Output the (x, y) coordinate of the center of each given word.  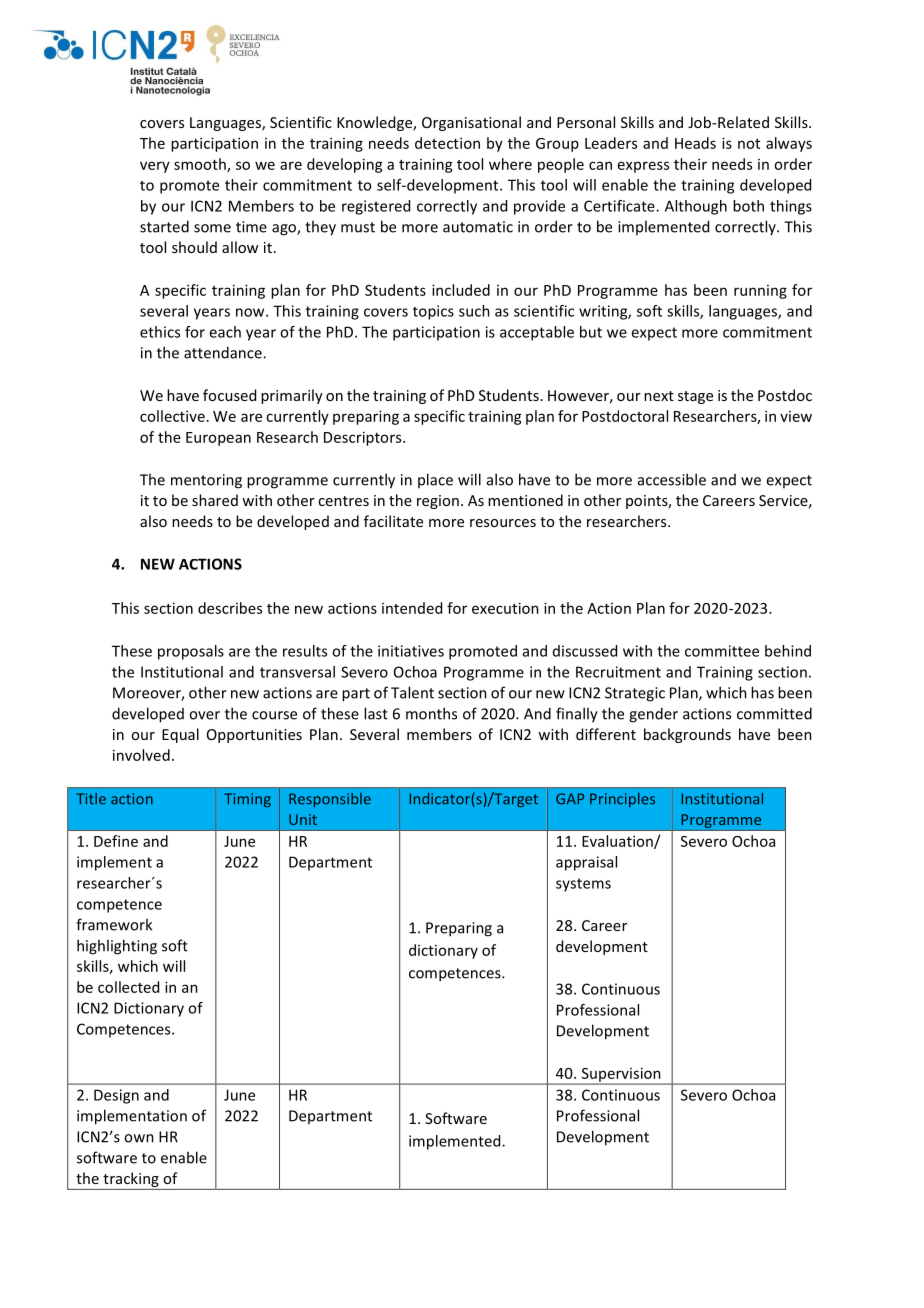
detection (447, 143)
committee (722, 651)
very (155, 167)
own (139, 1138)
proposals (191, 652)
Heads (695, 143)
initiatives (411, 651)
